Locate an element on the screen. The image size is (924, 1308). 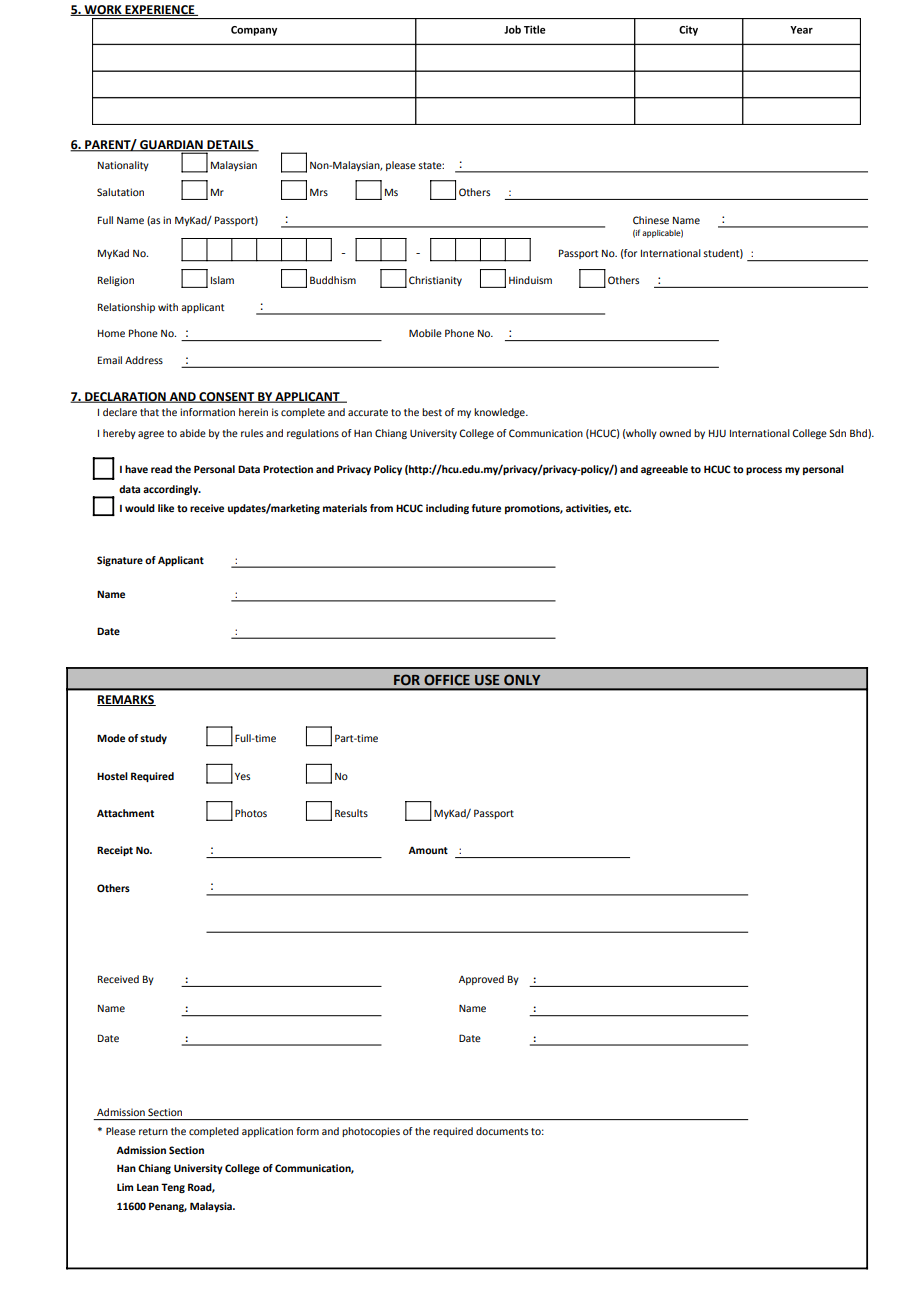
Yes is located at coordinates (242, 776).
